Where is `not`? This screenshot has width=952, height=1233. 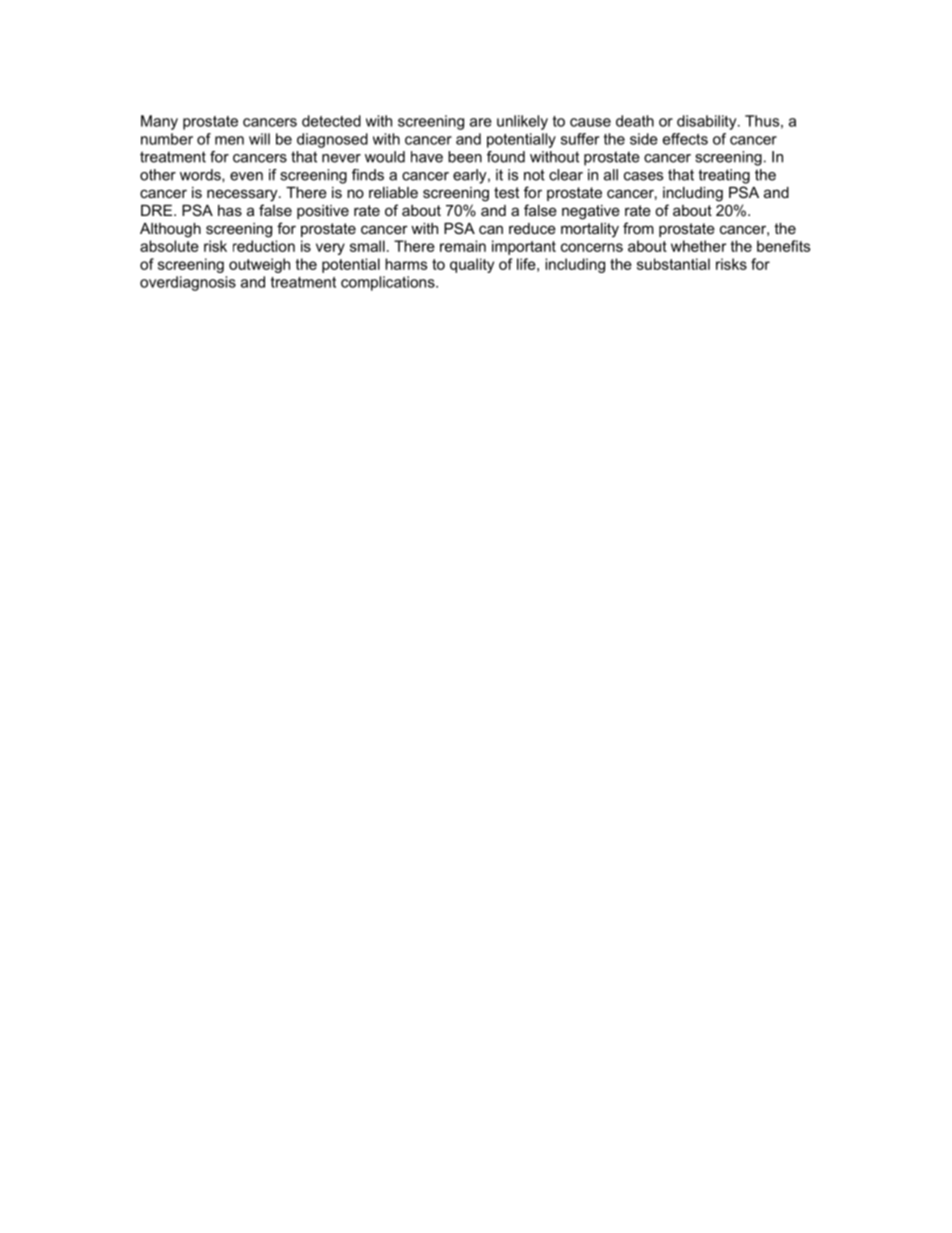 not is located at coordinates (534, 175).
